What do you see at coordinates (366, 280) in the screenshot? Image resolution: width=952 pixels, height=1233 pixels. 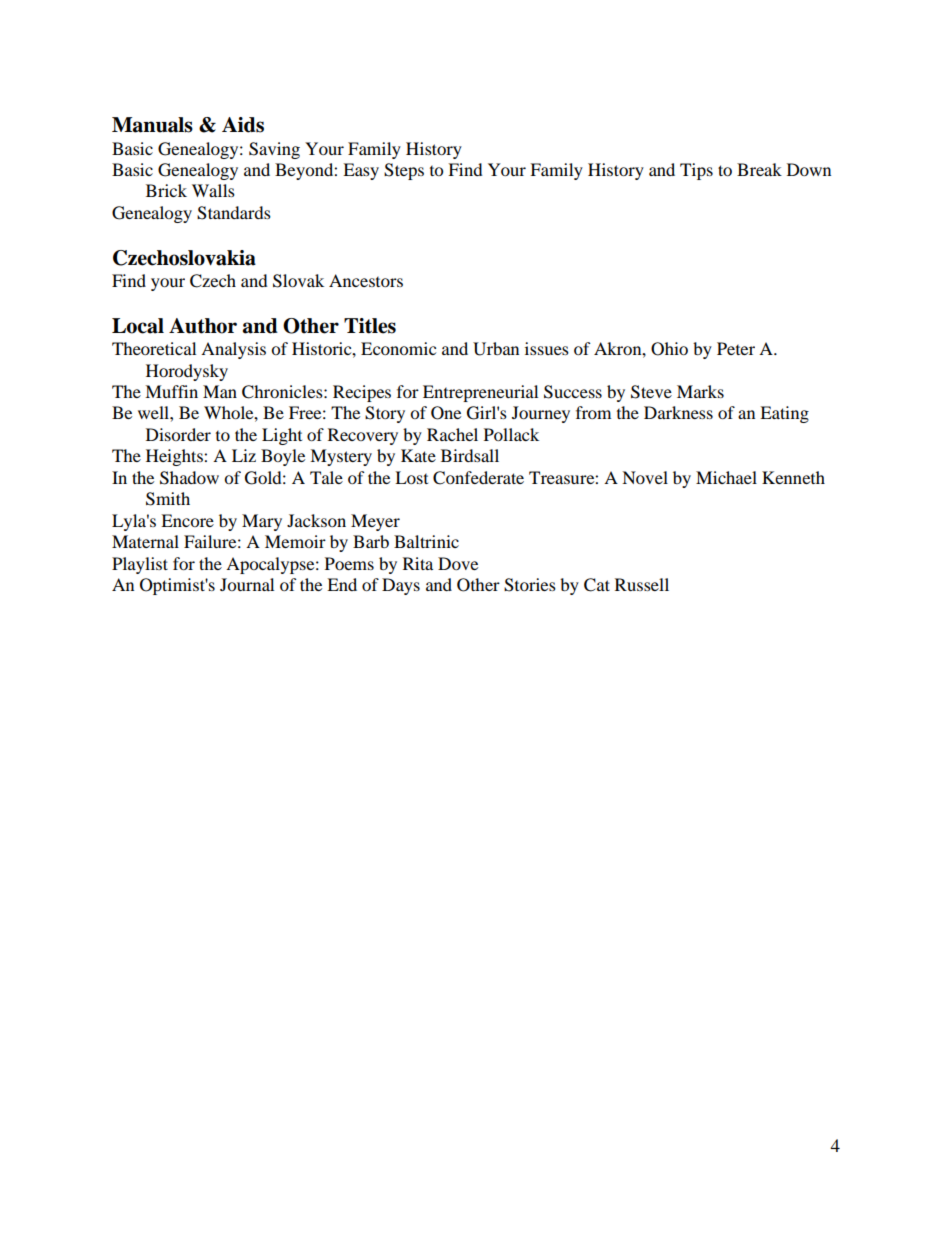 I see `Ancestors` at bounding box center [366, 280].
